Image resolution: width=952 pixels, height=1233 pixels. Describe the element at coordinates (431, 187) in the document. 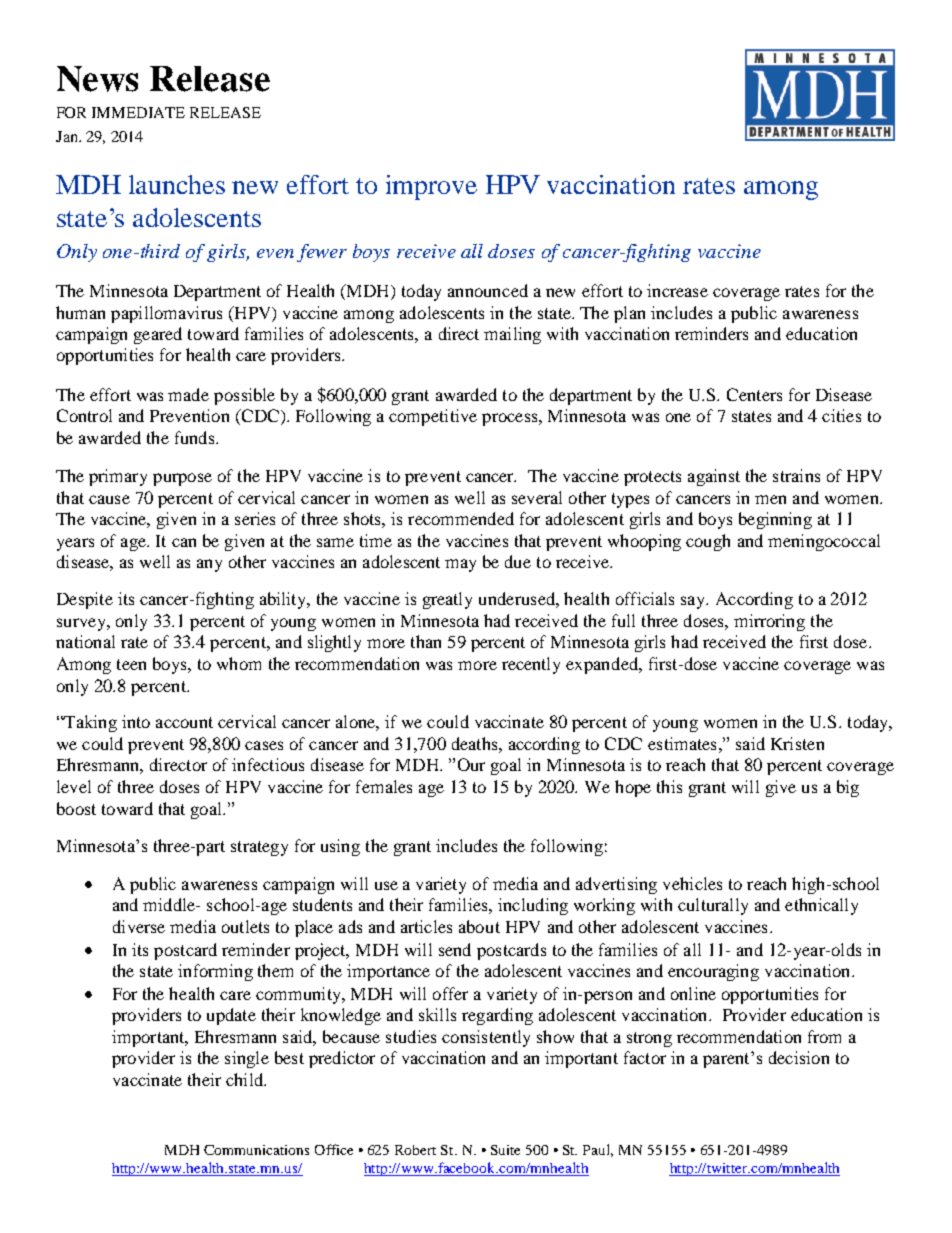

I see `improve` at that location.
